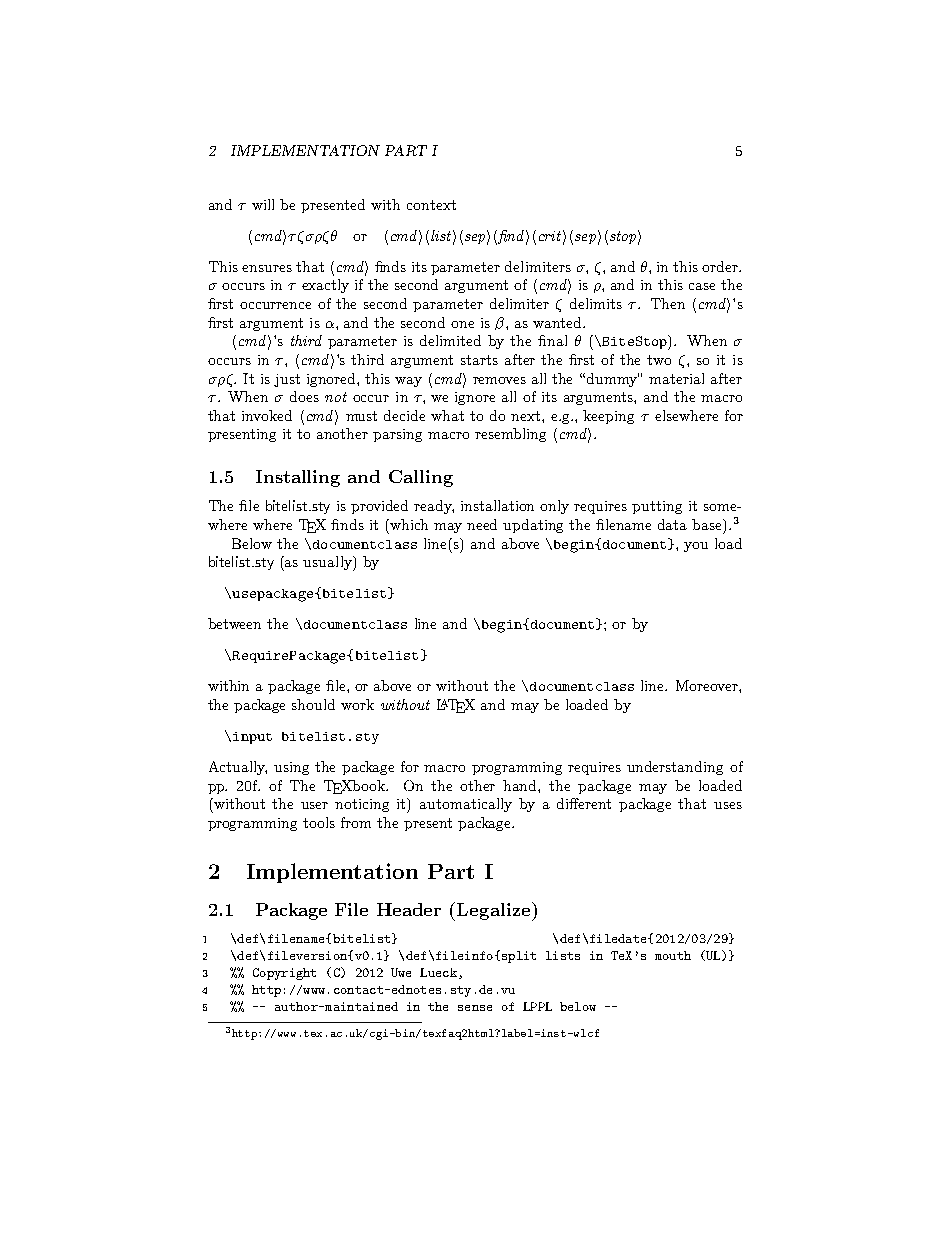 The height and width of the document is (1233, 952). I want to click on will, so click(263, 204).
